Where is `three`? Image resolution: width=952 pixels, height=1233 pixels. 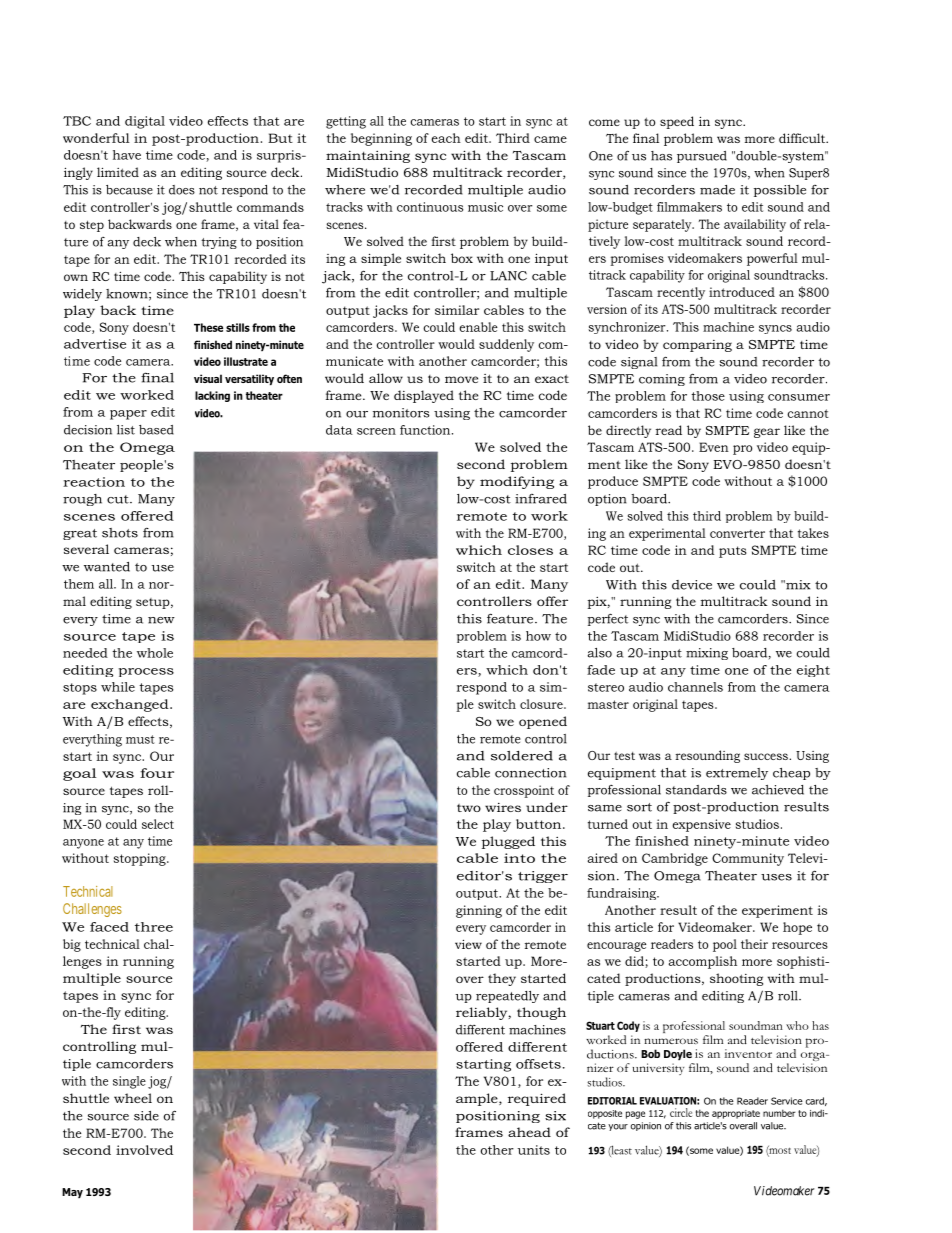
three is located at coordinates (154, 927).
